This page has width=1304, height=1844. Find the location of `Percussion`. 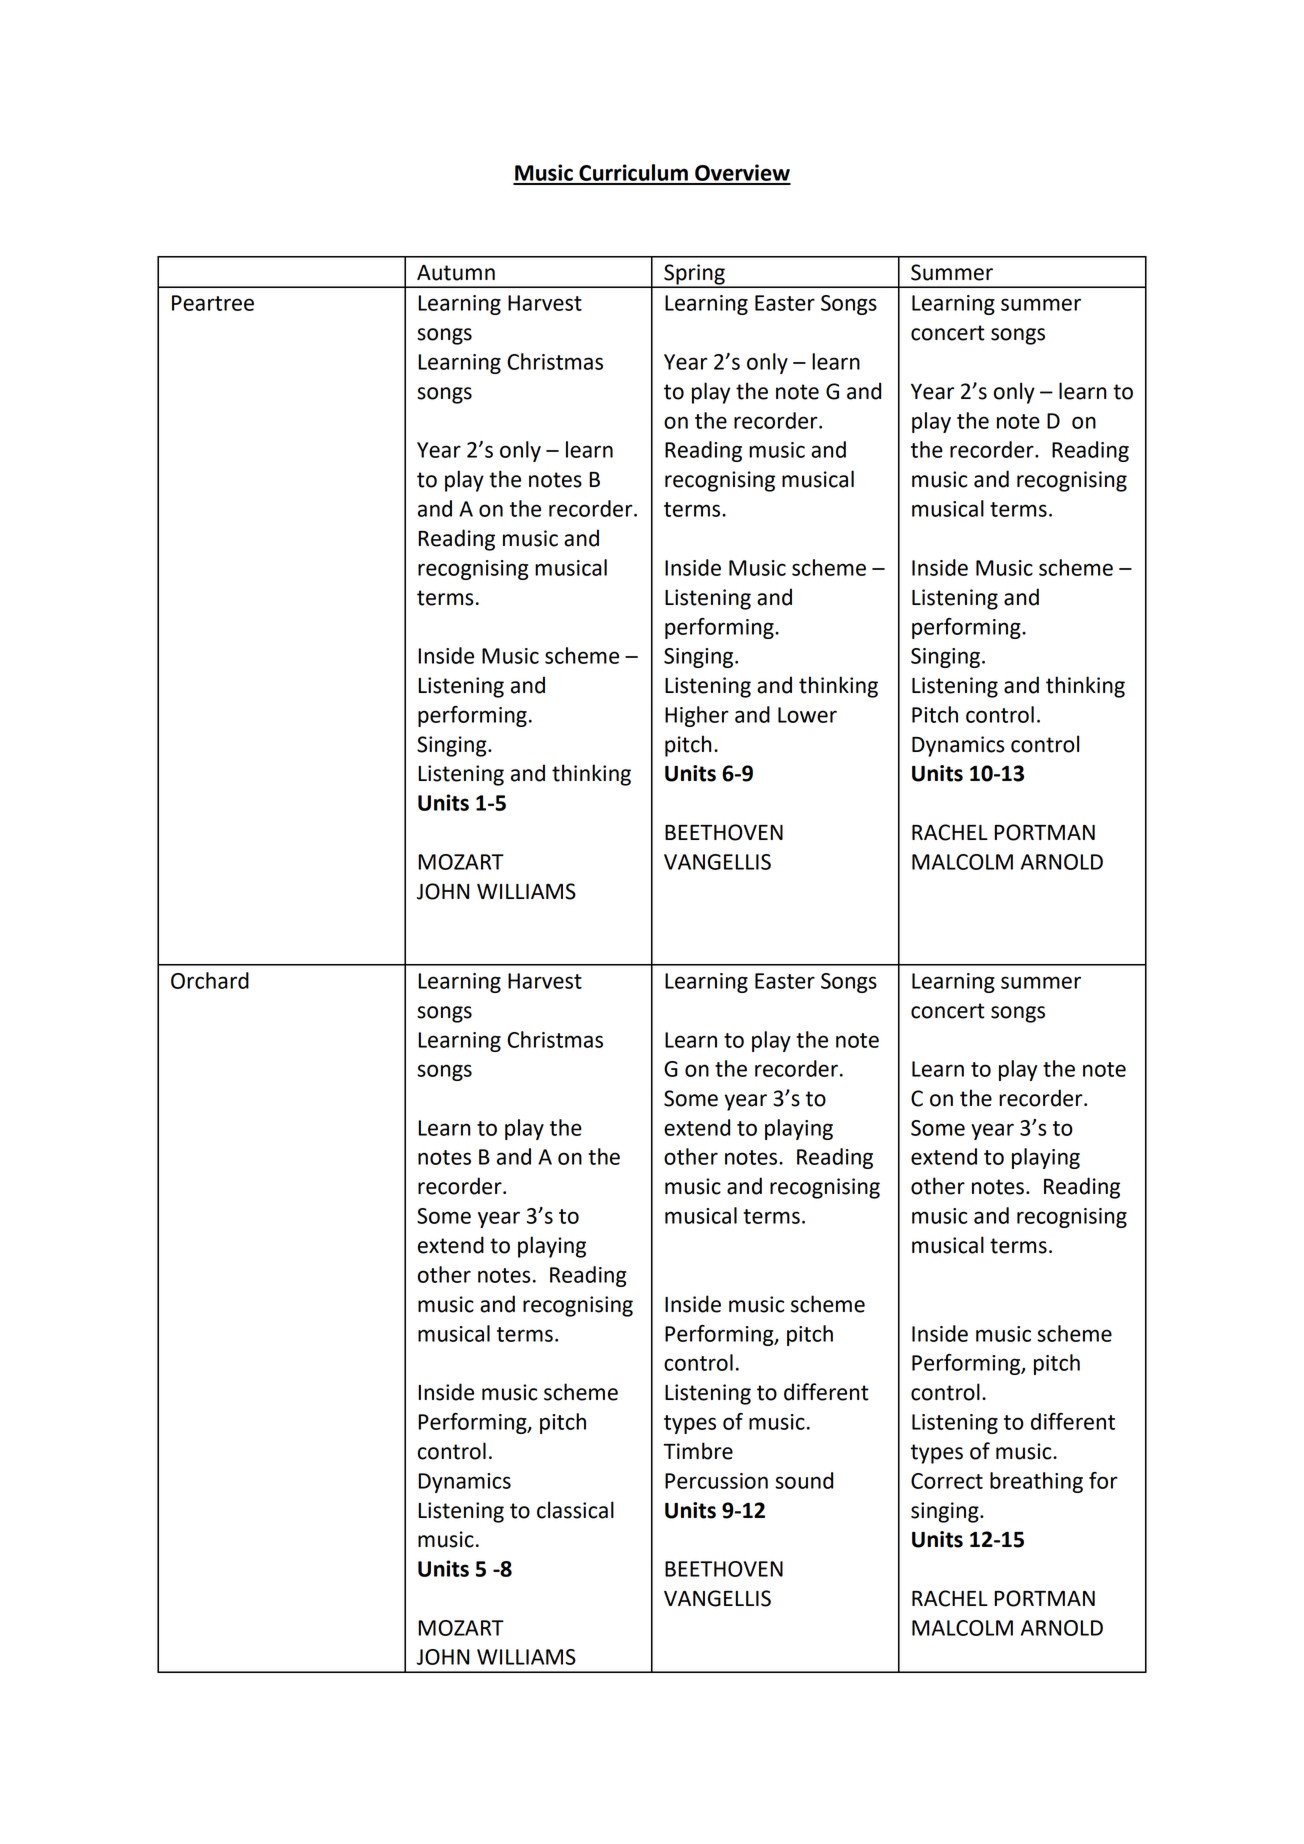

Percussion is located at coordinates (716, 1481).
